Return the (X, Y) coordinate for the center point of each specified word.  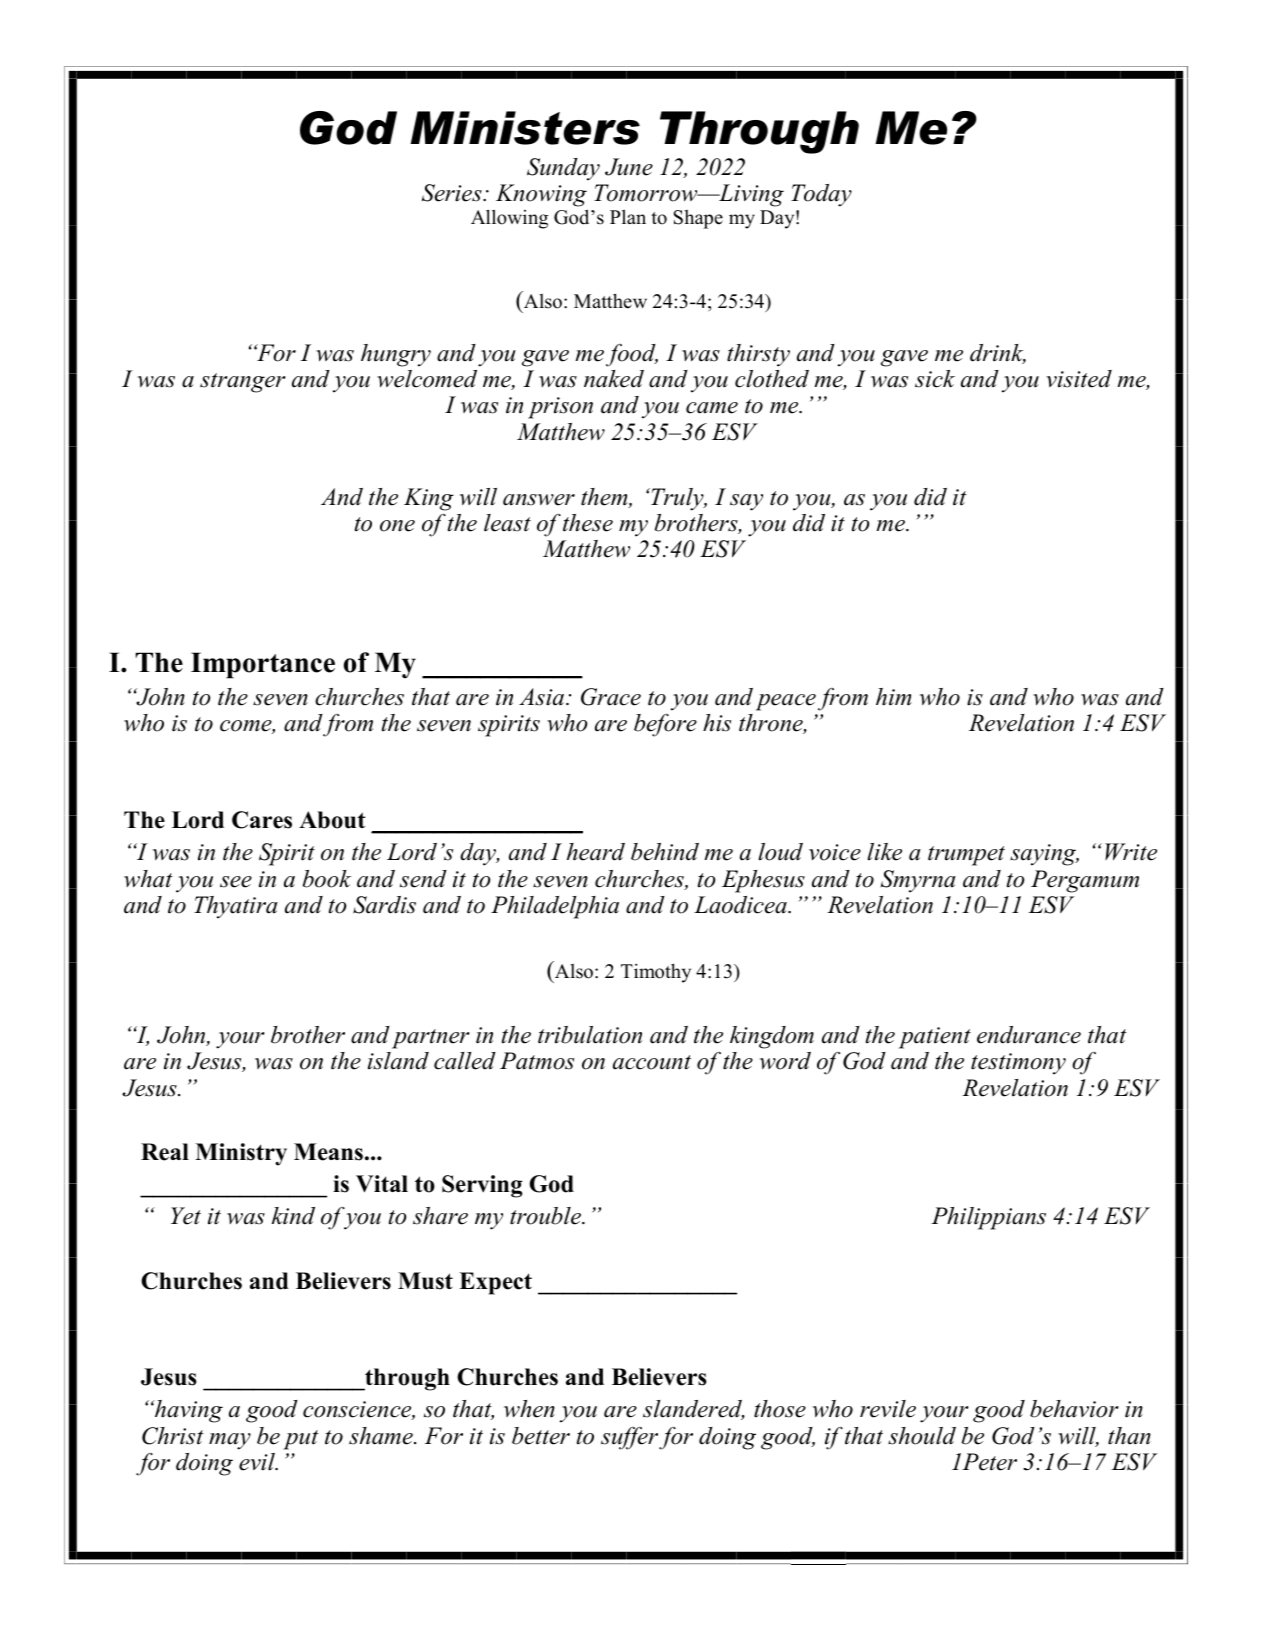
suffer (629, 1438)
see (236, 882)
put (301, 1440)
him (894, 697)
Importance (263, 665)
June (629, 167)
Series (453, 193)
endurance (1029, 1035)
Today (821, 195)
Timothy (656, 973)
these (588, 523)
